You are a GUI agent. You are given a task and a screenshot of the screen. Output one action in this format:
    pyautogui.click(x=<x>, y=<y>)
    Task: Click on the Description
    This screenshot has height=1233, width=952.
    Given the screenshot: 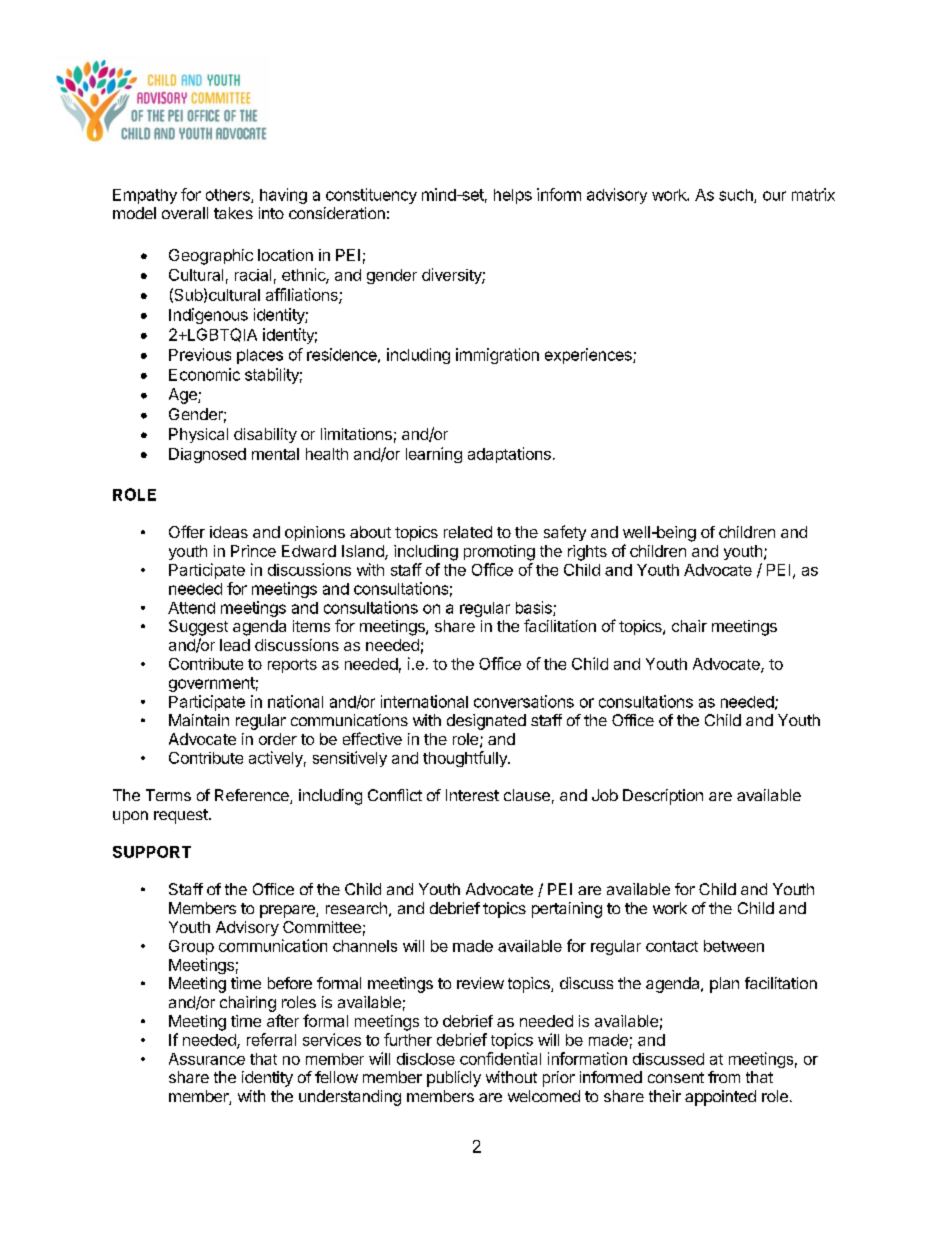 What is the action you would take?
    pyautogui.click(x=663, y=797)
